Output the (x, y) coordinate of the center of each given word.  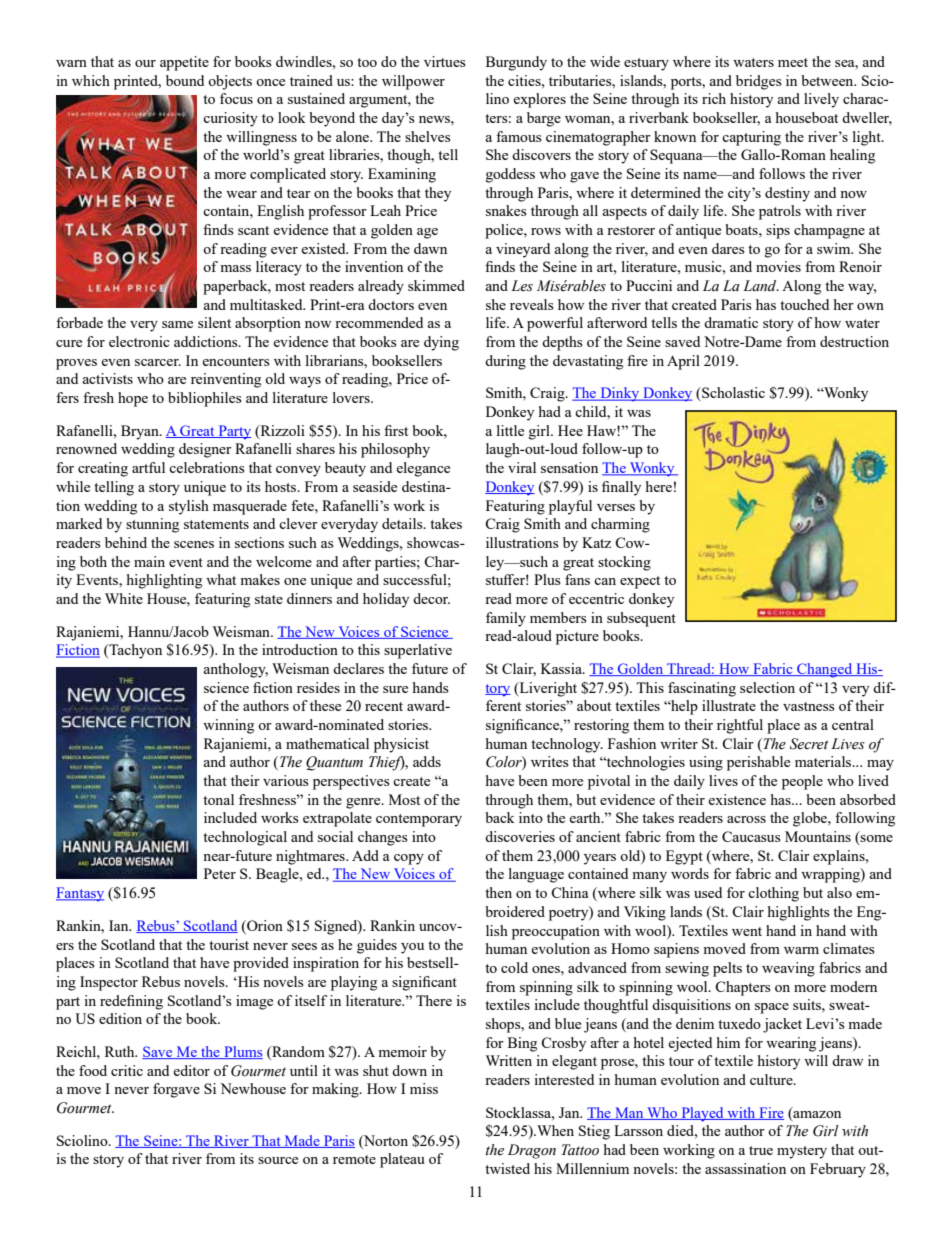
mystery (802, 1152)
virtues (445, 61)
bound (185, 80)
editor (191, 1070)
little (510, 430)
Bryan (141, 432)
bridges (759, 82)
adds (427, 761)
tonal (218, 799)
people (802, 782)
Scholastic (732, 394)
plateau (402, 1160)
